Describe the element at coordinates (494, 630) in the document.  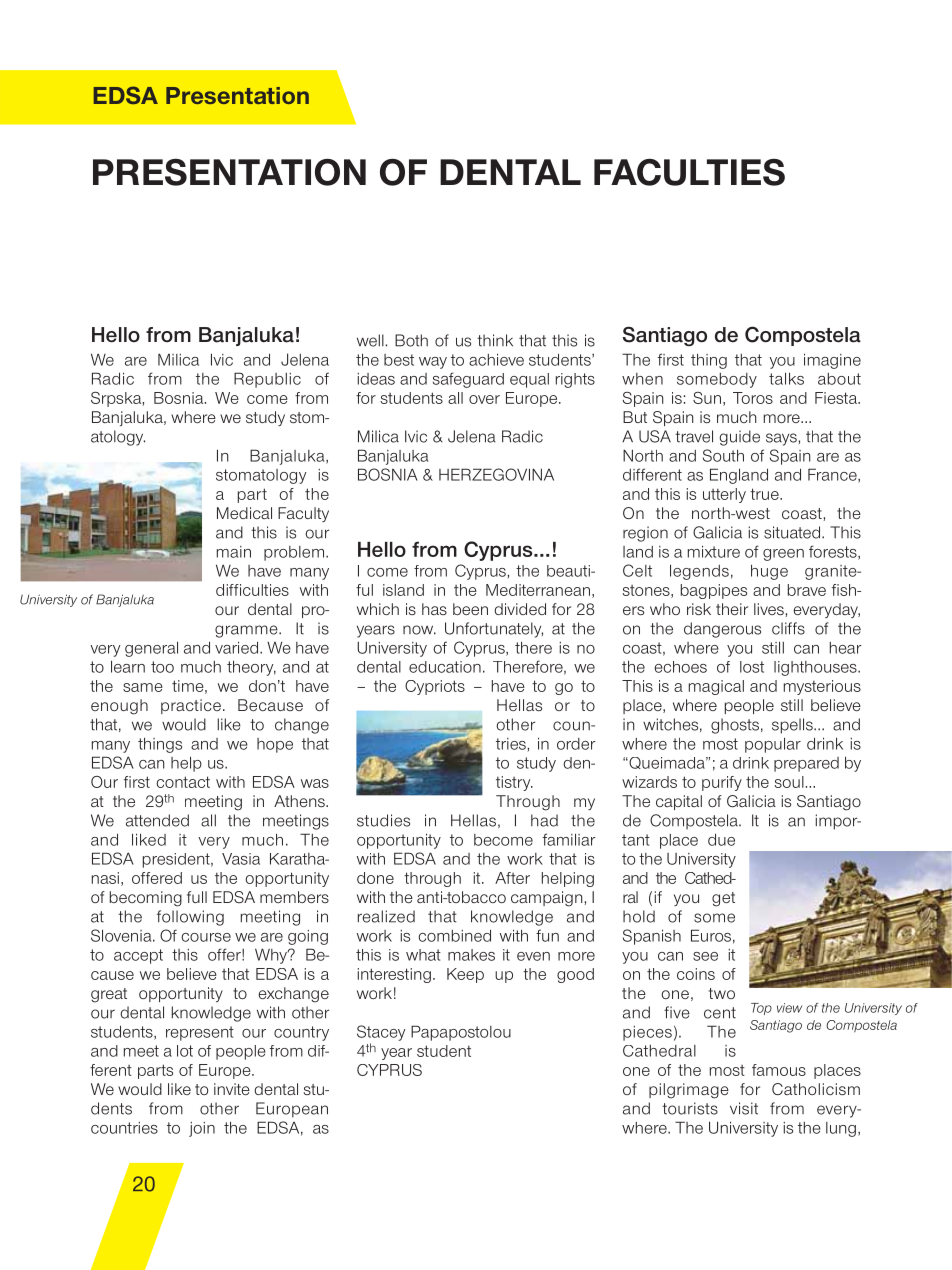
I see `Unfortunately` at that location.
